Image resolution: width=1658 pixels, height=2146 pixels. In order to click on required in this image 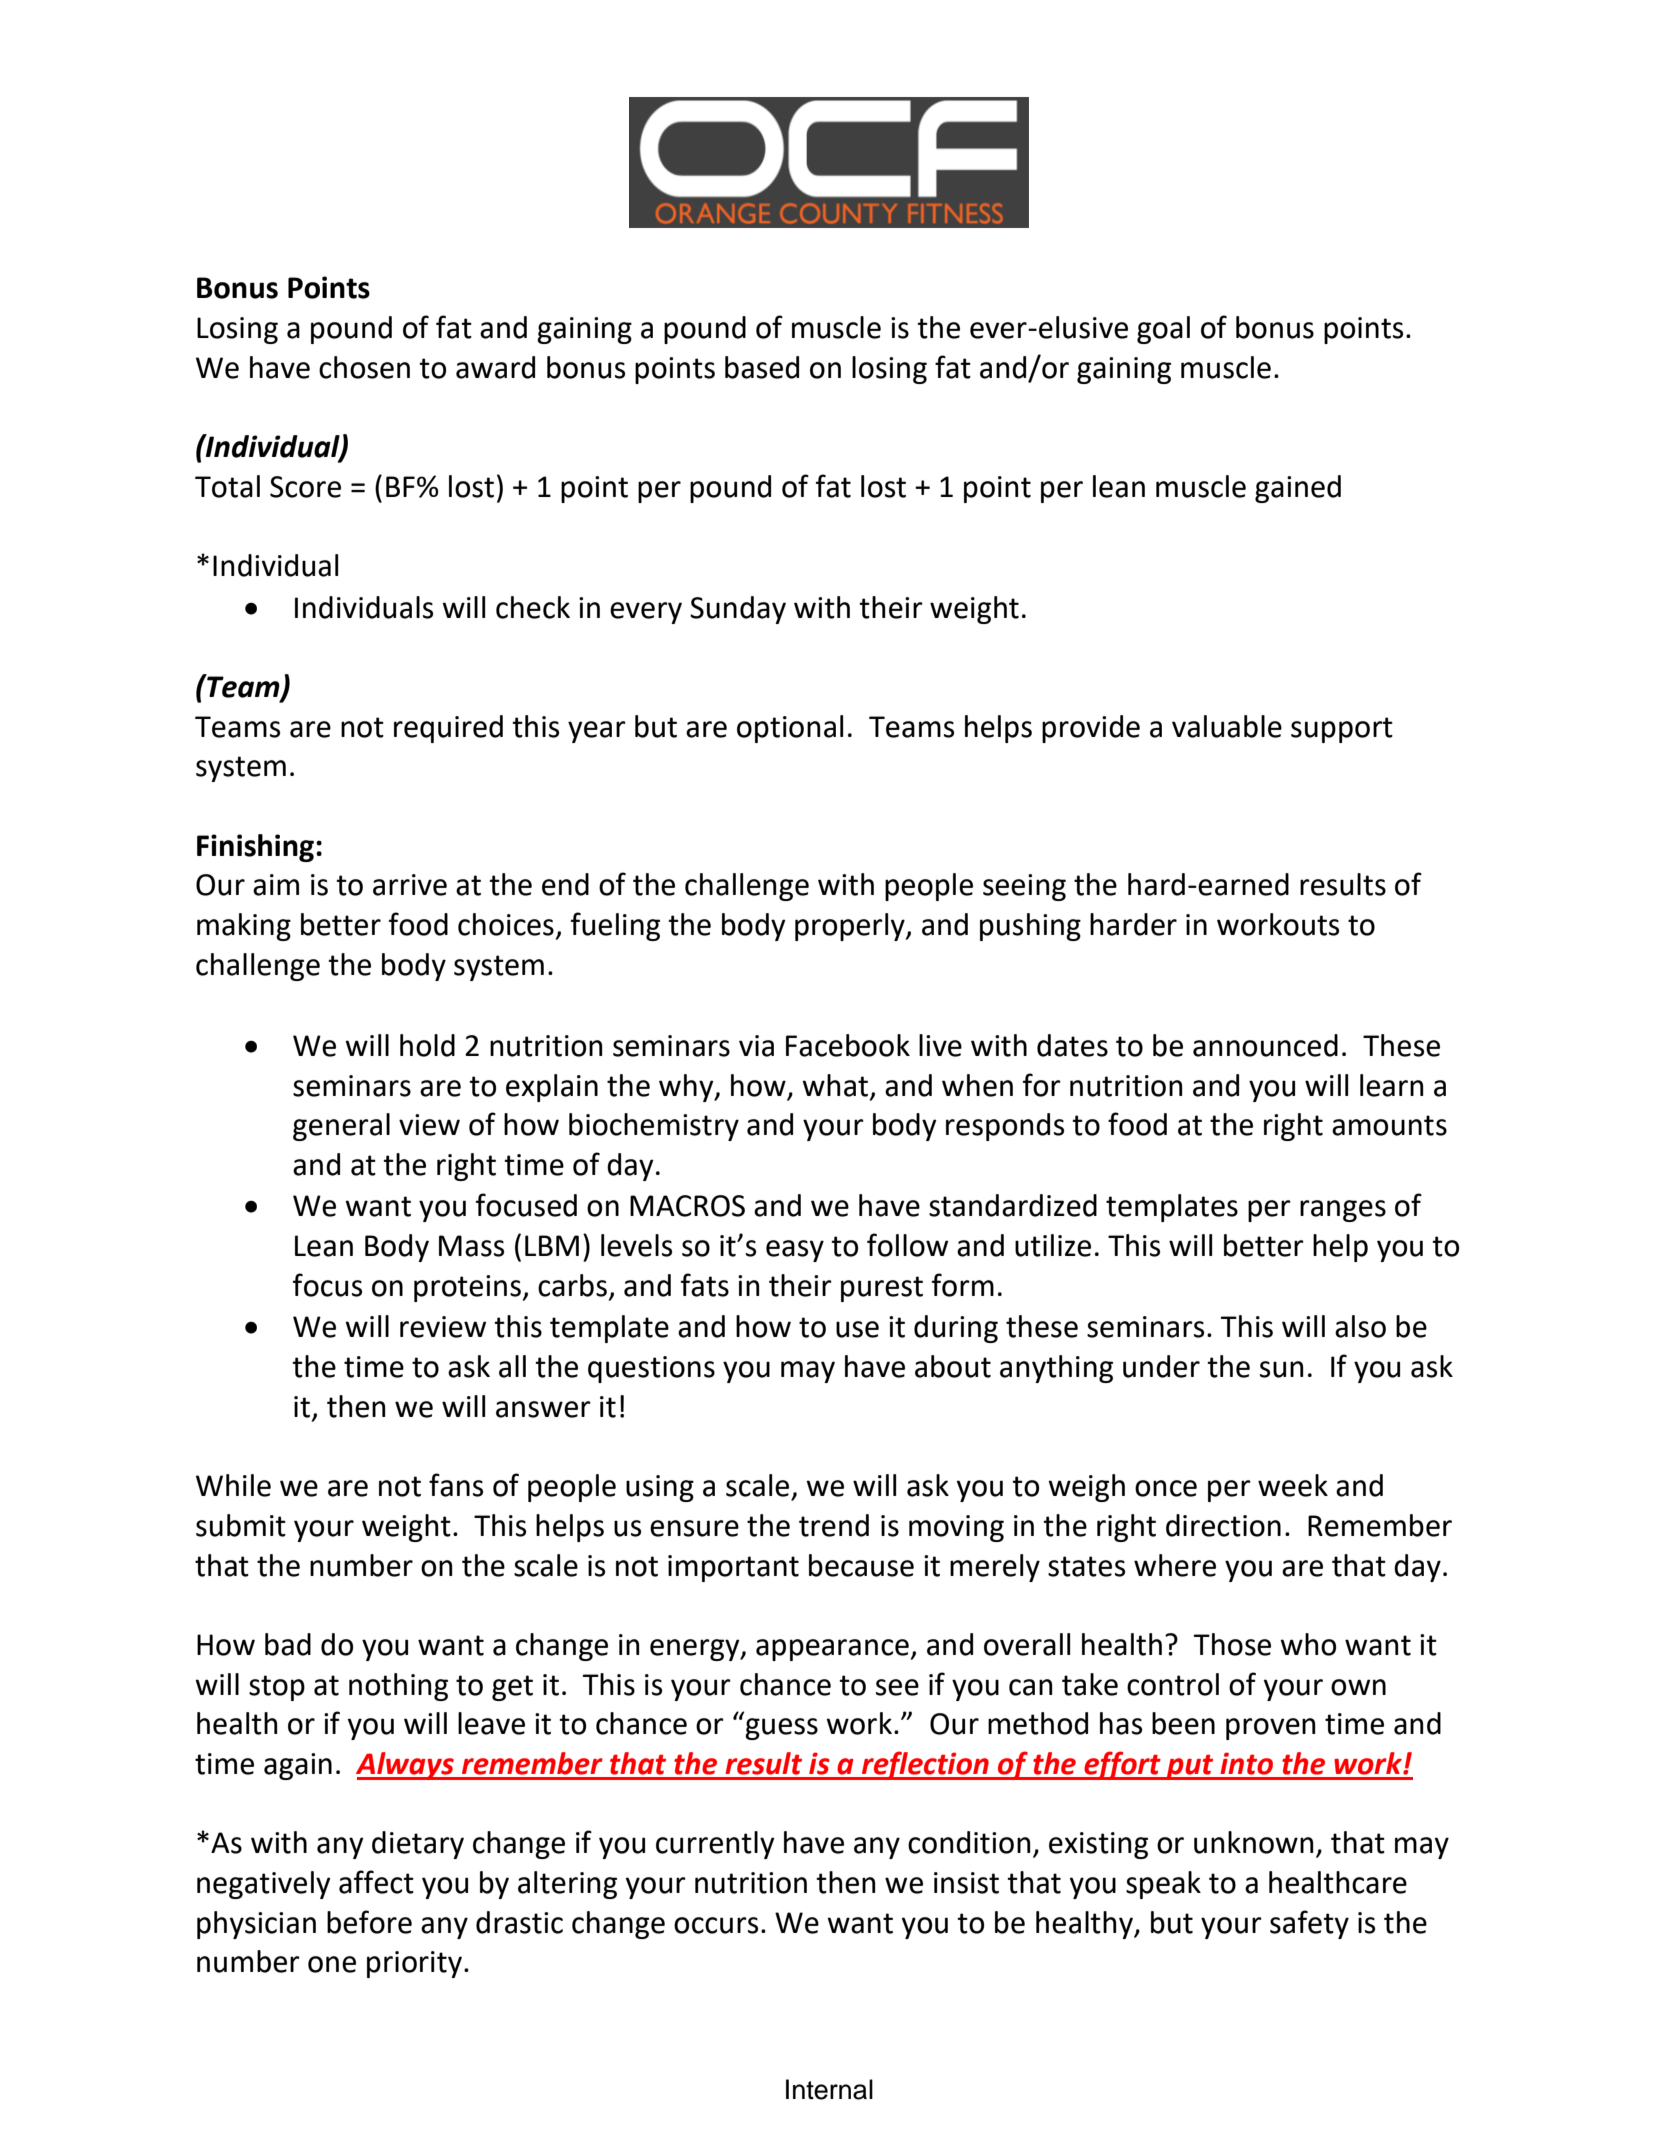, I will do `click(448, 729)`.
